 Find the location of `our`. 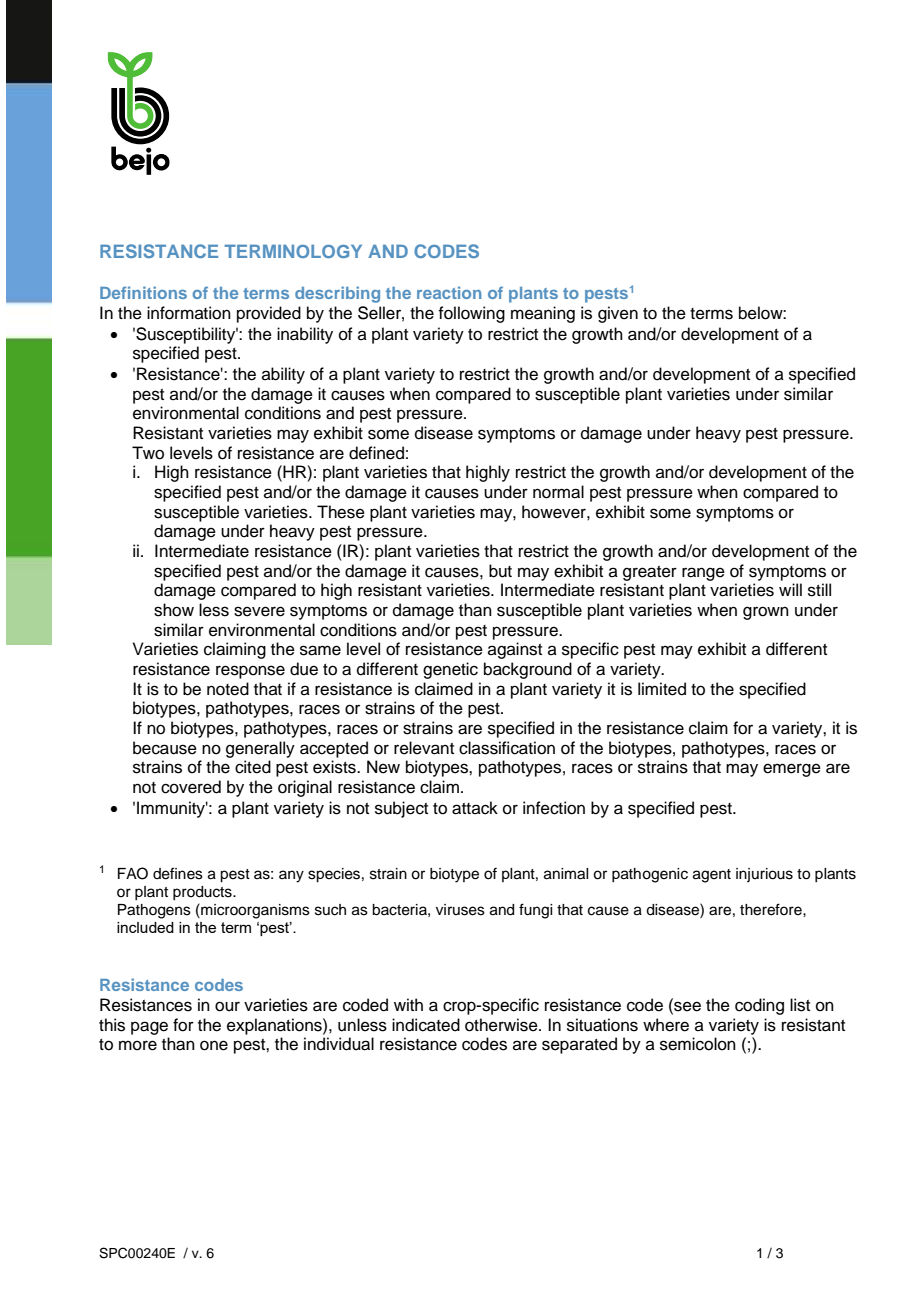

our is located at coordinates (227, 1006).
